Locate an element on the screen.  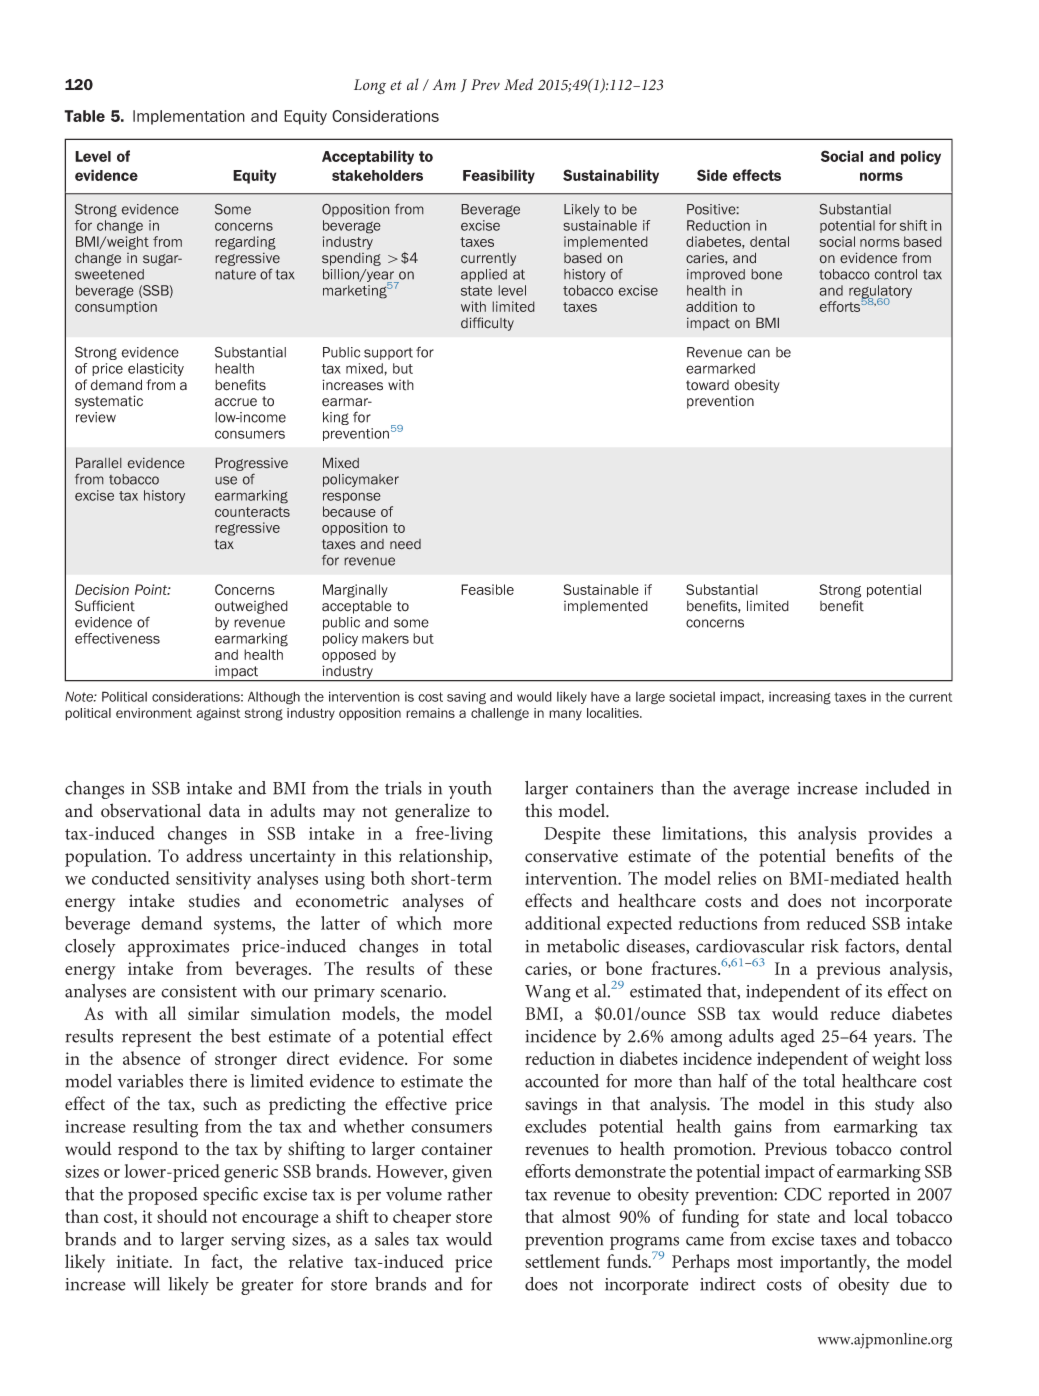
Sustainability is located at coordinates (611, 176).
